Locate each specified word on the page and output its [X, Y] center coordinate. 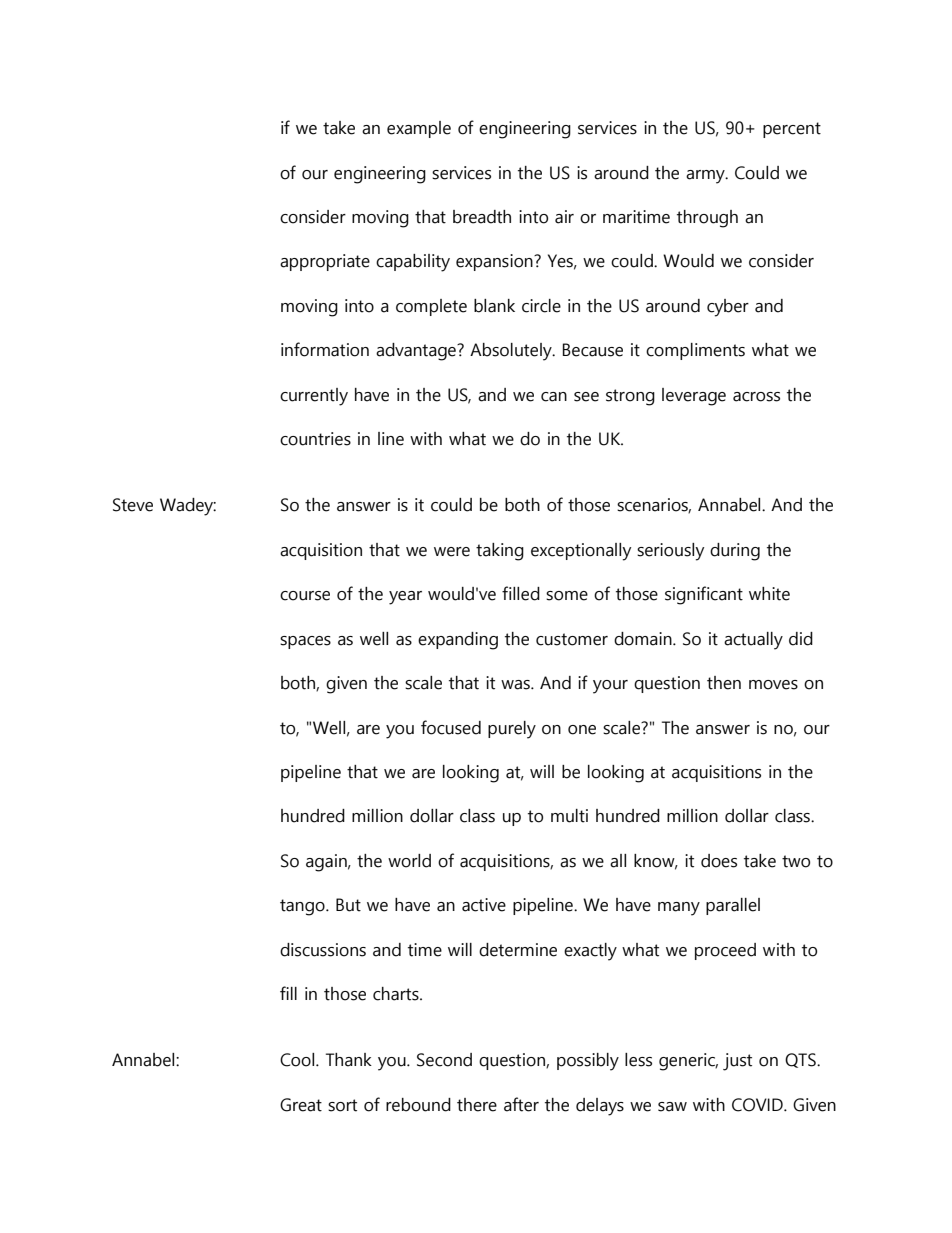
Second [444, 1060]
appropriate [325, 262]
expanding [458, 641]
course [305, 596]
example [419, 129]
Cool [298, 1060]
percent [792, 130]
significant [704, 595]
